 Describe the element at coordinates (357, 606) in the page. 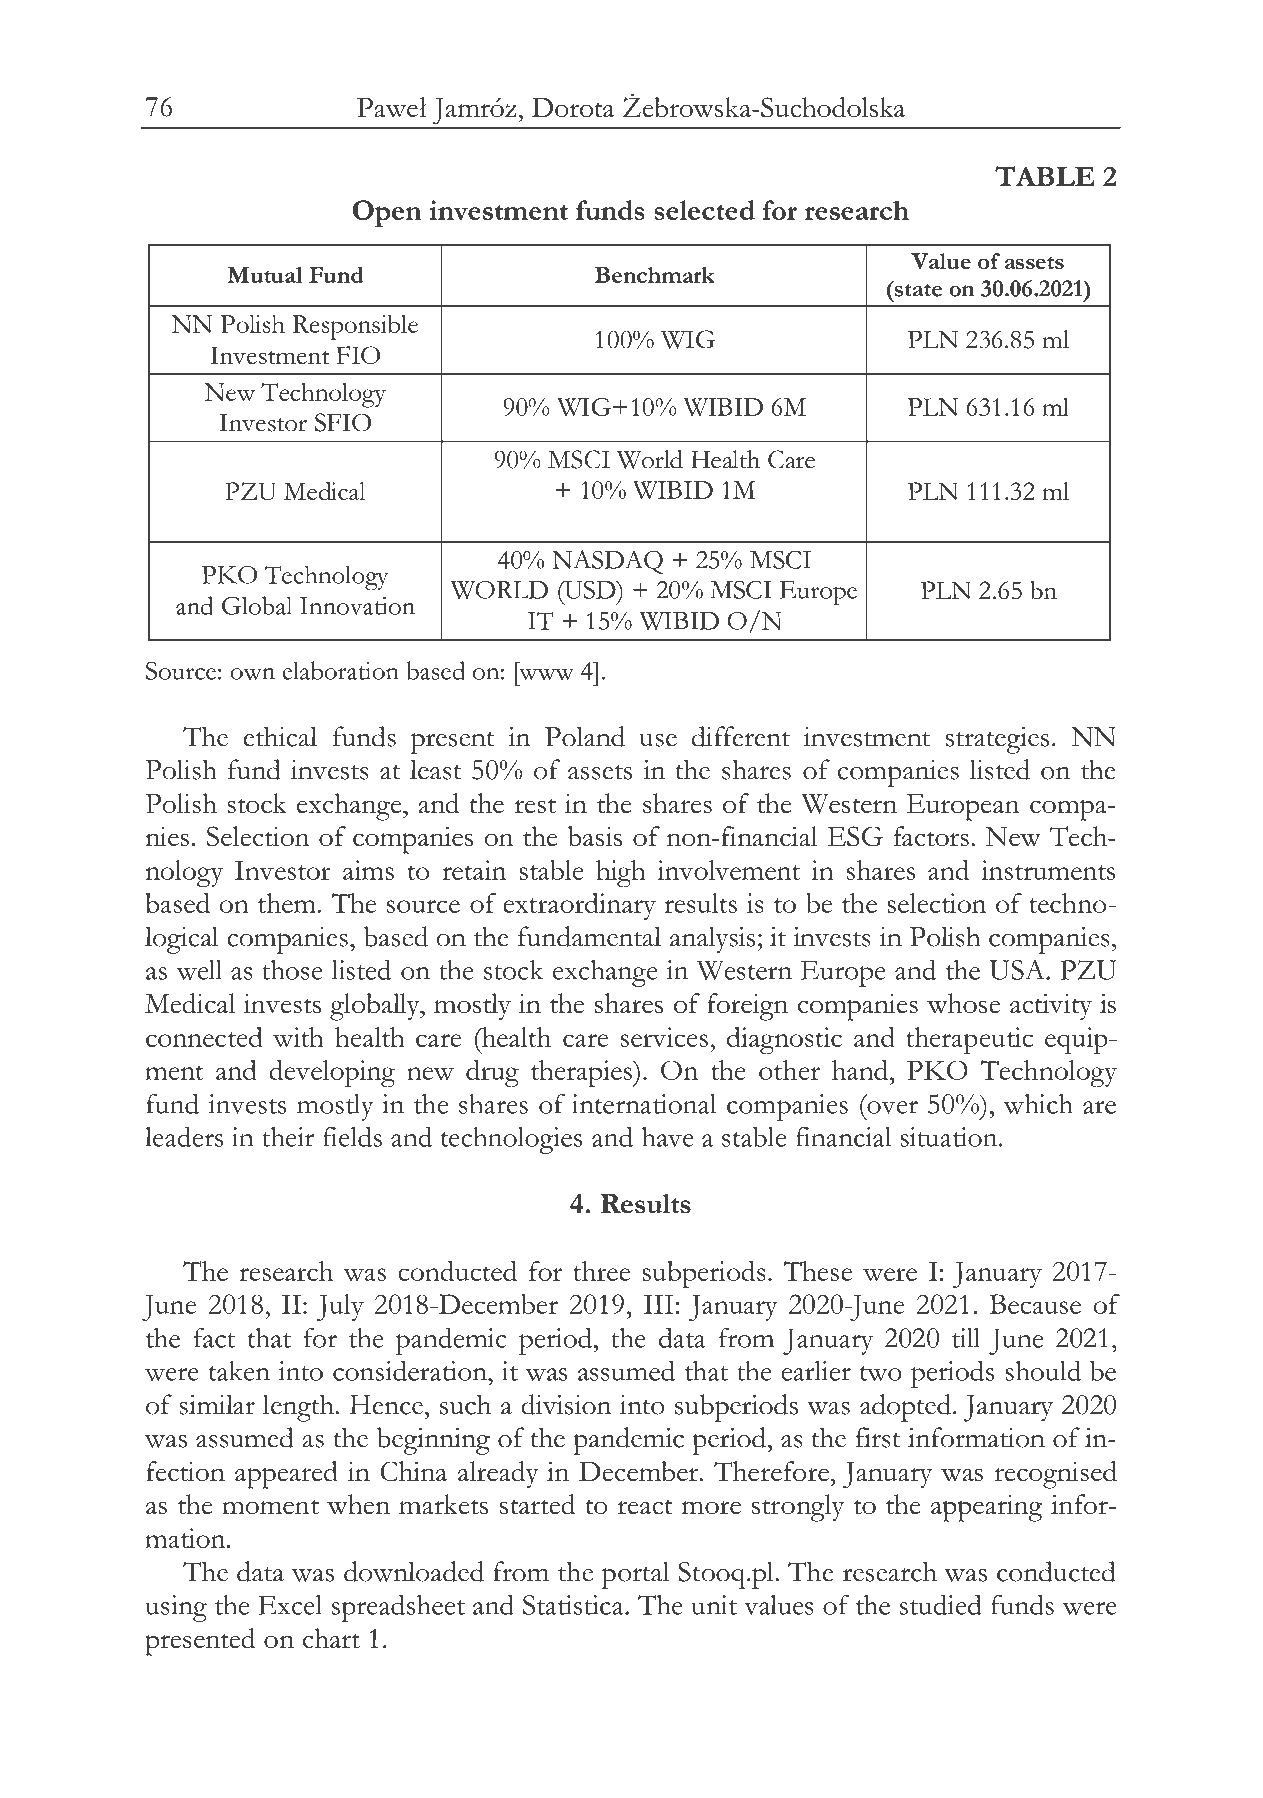

I see `Innovation` at that location.
